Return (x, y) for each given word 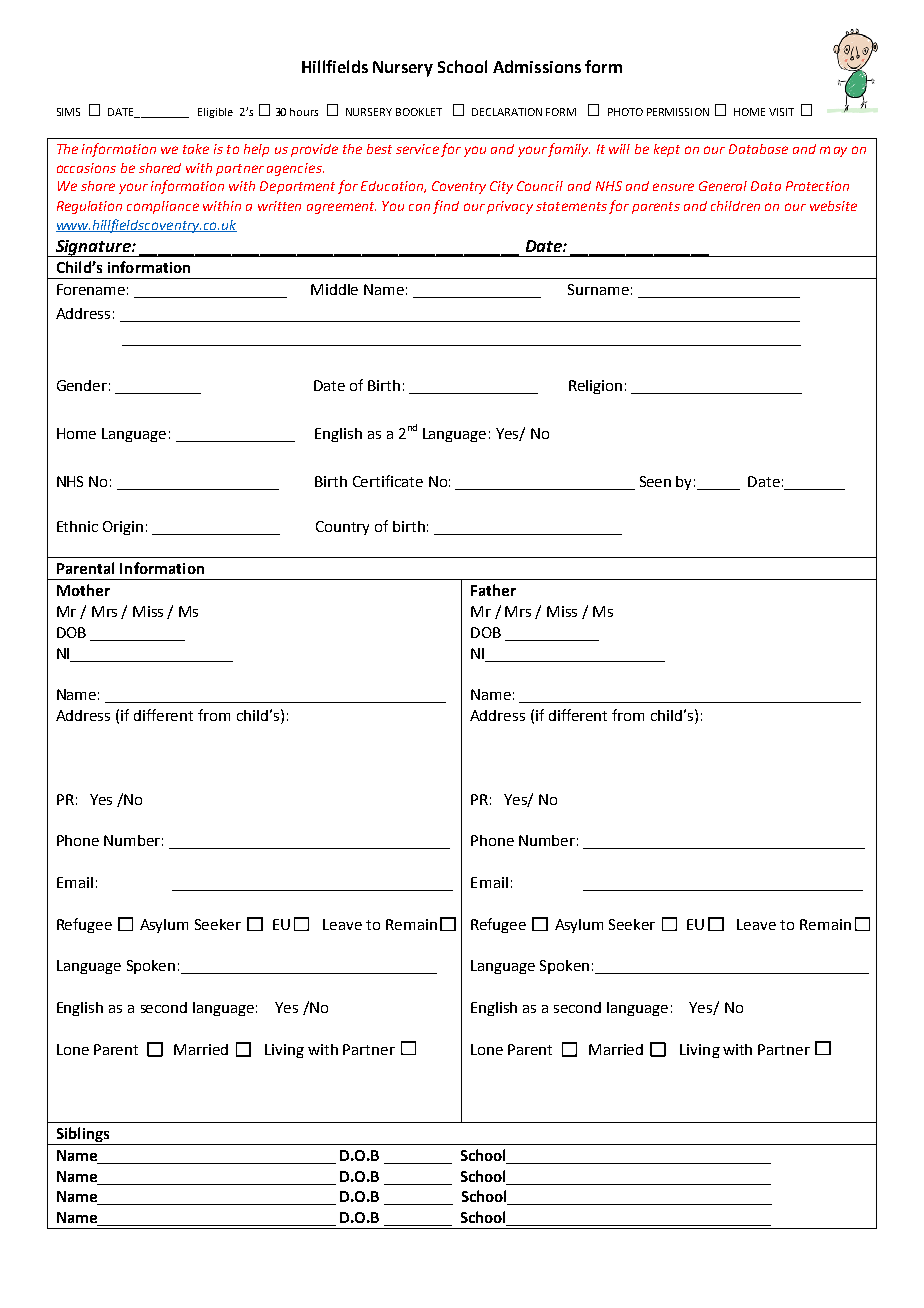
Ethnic (77, 526)
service (417, 149)
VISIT (781, 112)
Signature (93, 248)
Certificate (388, 481)
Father (493, 590)
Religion (595, 387)
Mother (83, 590)
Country (342, 528)
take (196, 149)
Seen (655, 481)
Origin (123, 528)
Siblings (83, 1136)
